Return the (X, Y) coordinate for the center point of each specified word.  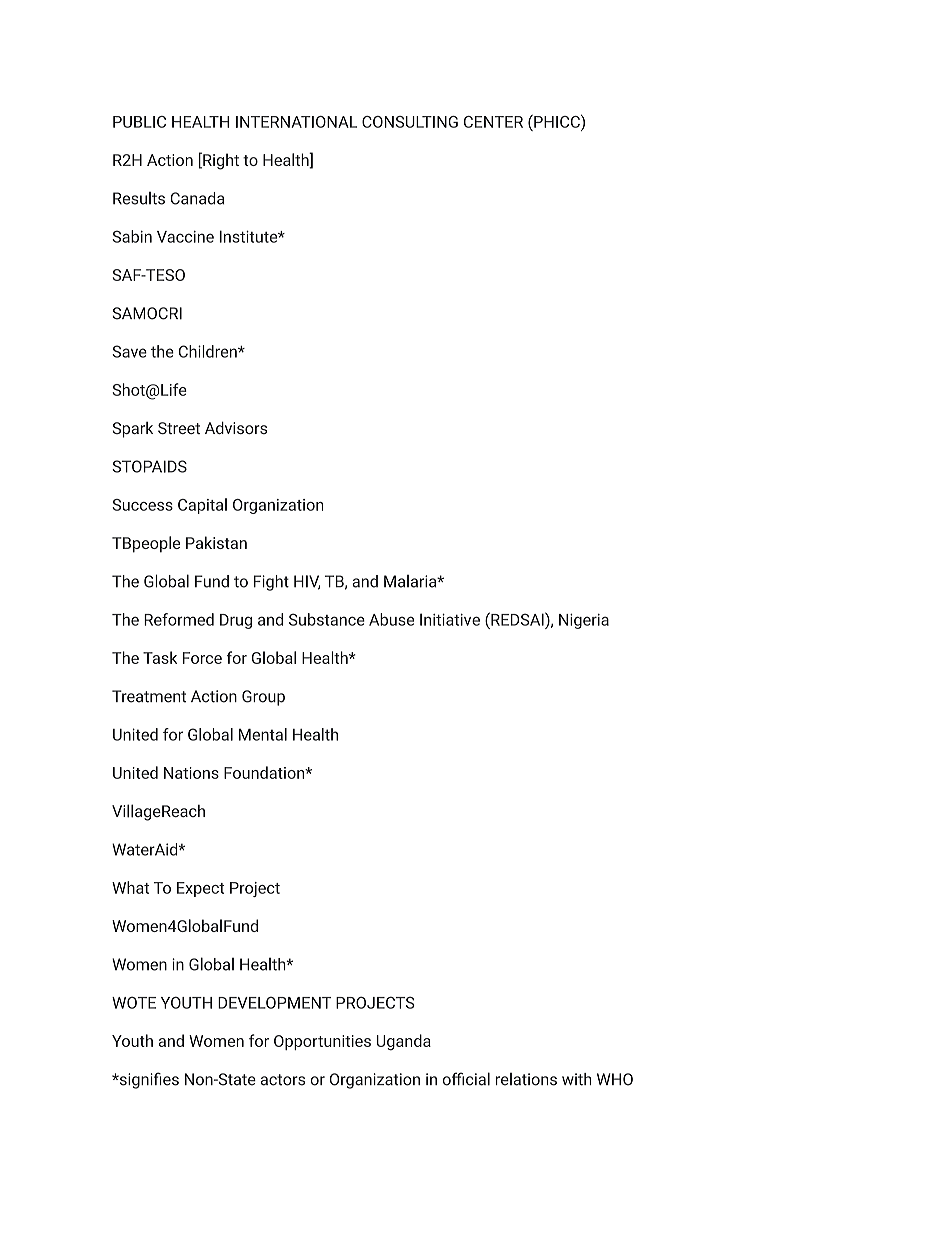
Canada (197, 198)
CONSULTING (410, 122)
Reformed (179, 619)
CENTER (493, 122)
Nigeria (584, 621)
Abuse (391, 619)
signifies (148, 1080)
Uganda (404, 1042)
